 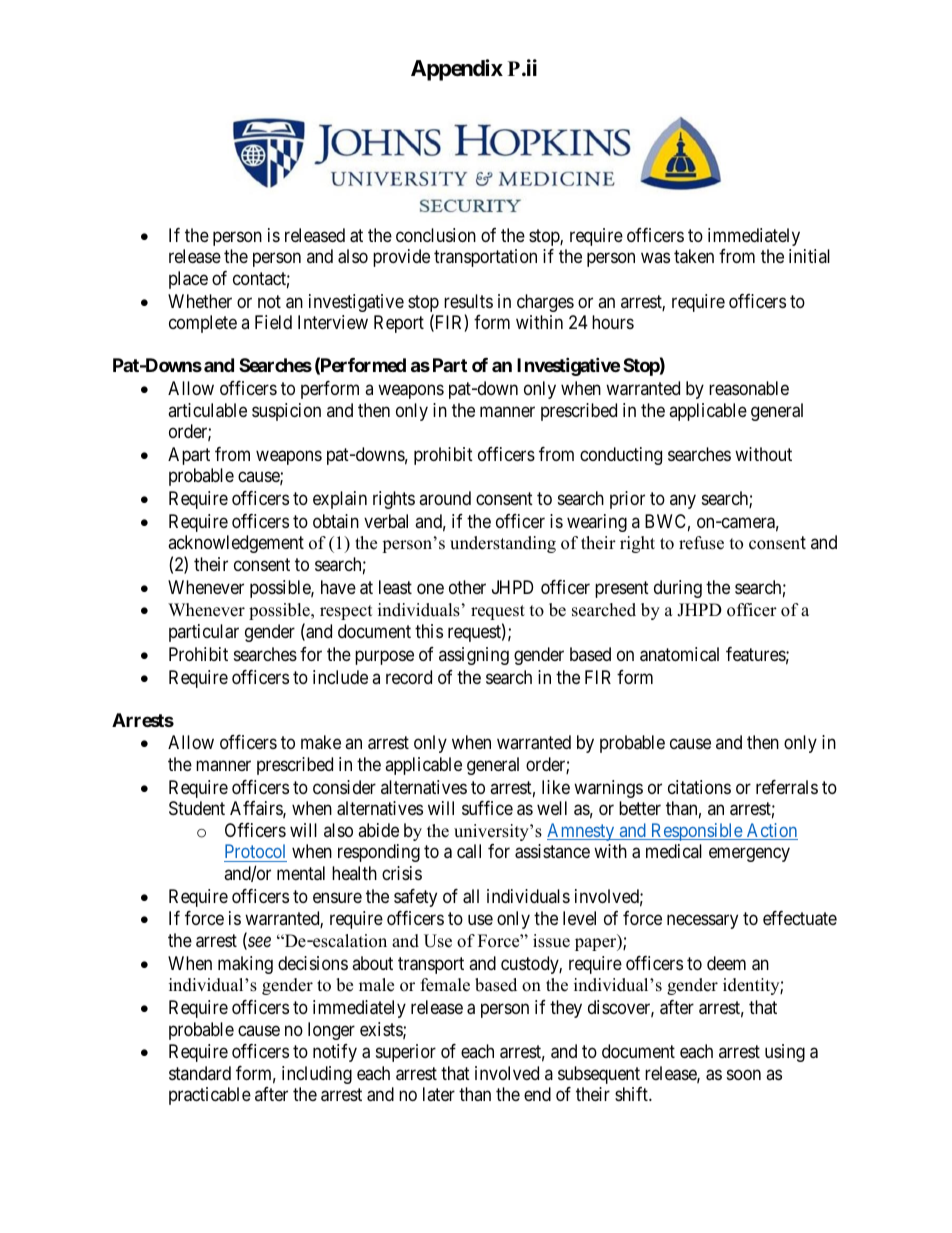 What do you see at coordinates (436, 235) in the image?
I see `conclusion` at bounding box center [436, 235].
